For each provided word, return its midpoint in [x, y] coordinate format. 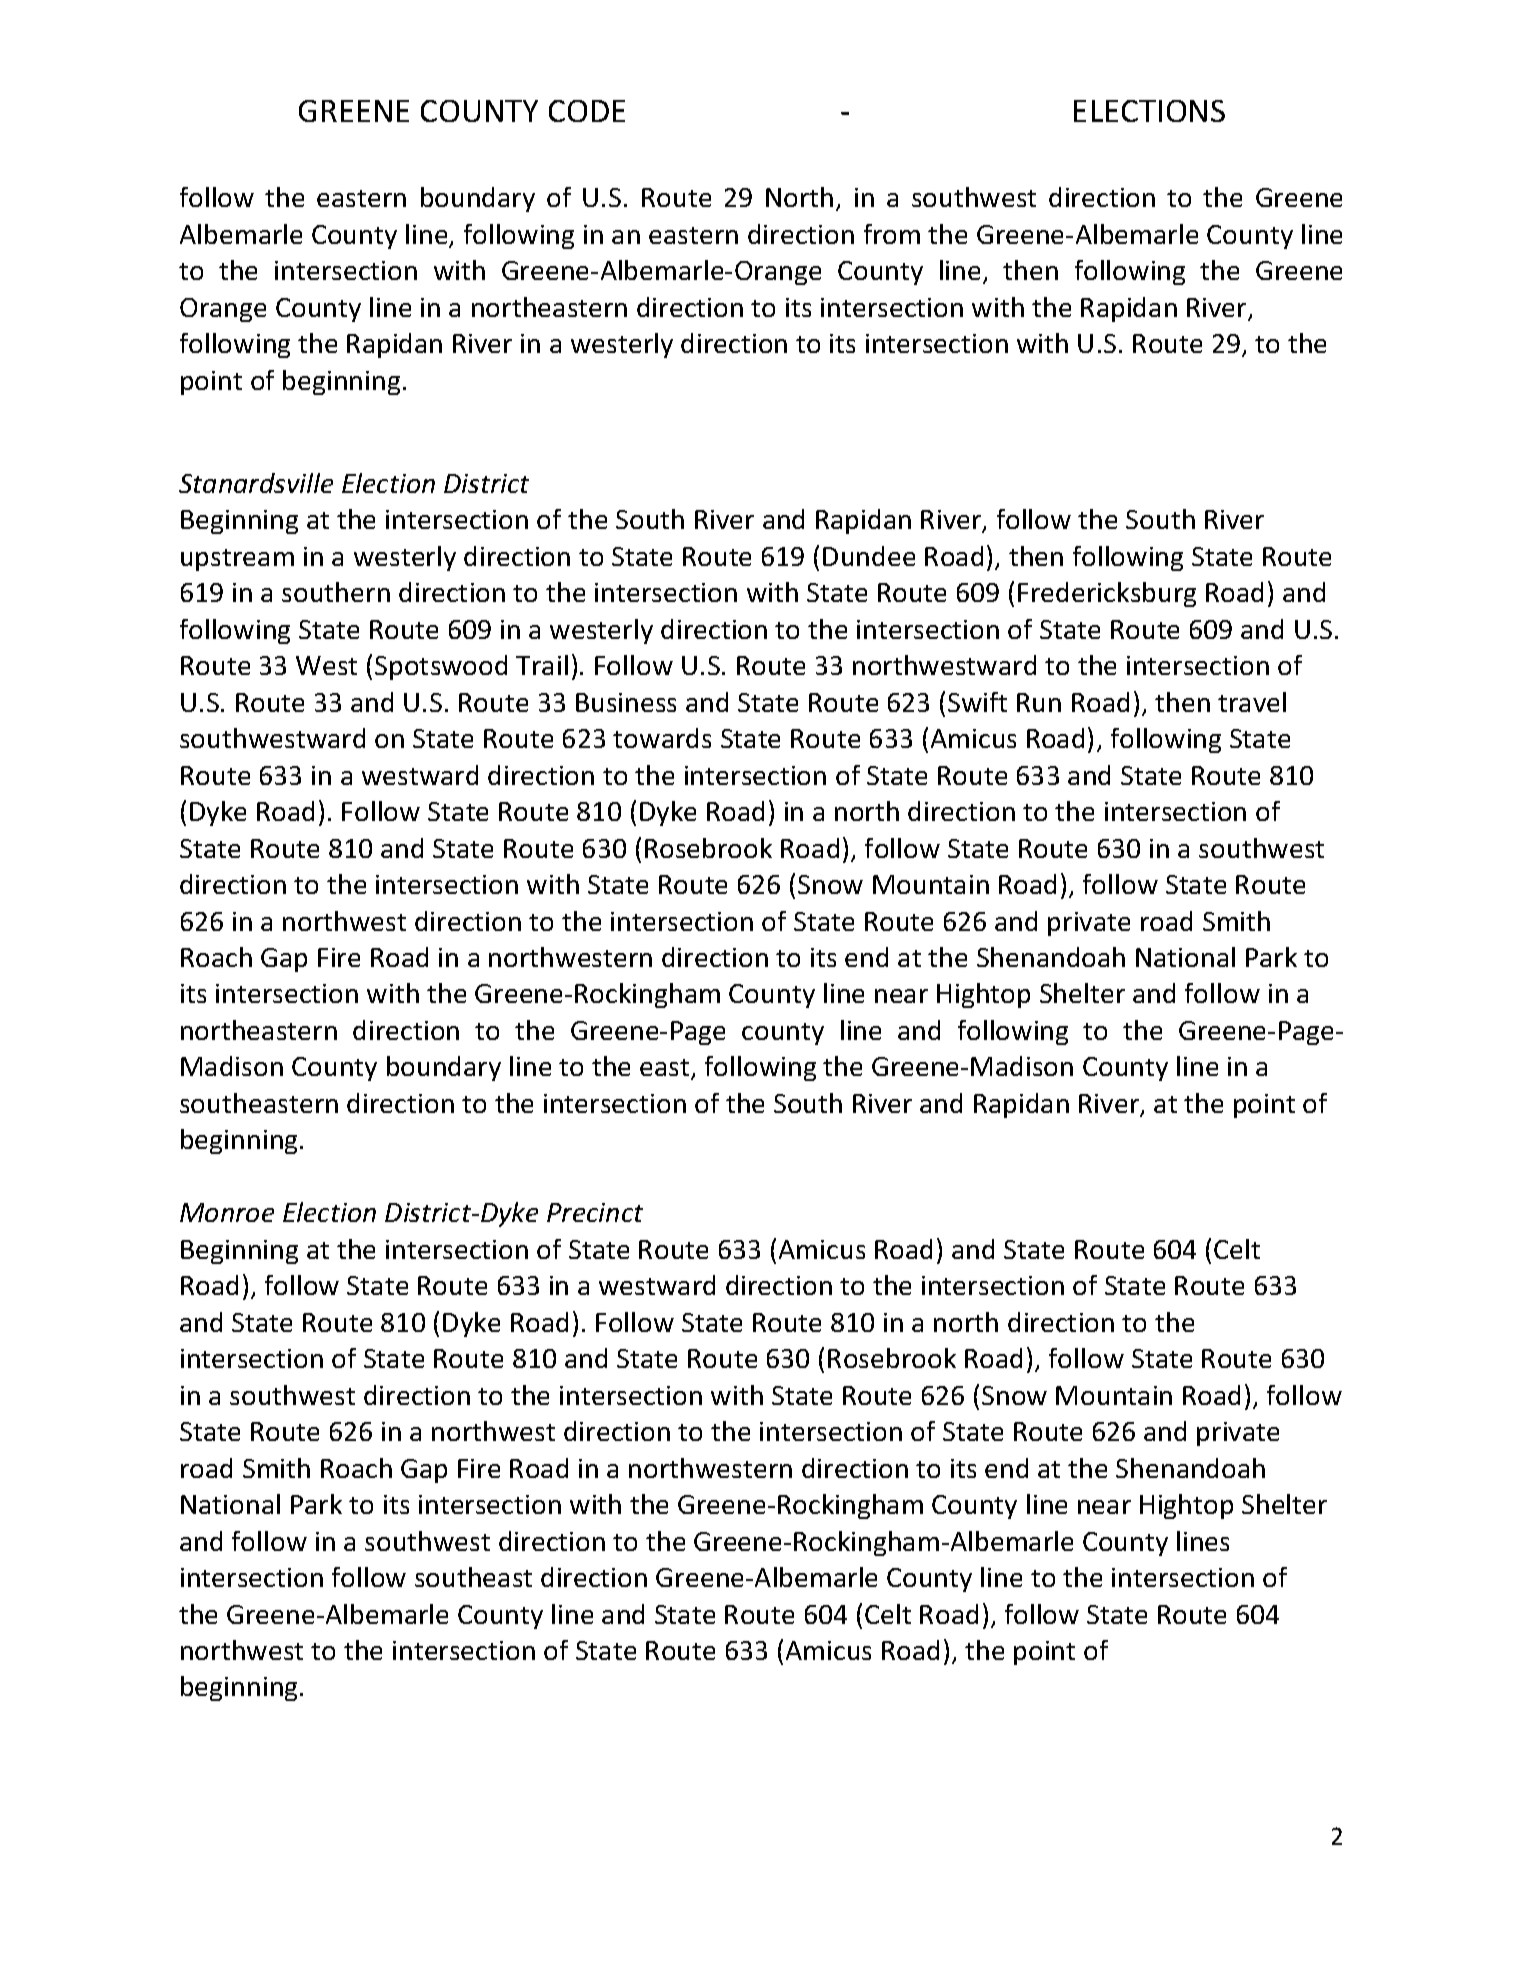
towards [662, 738]
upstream [237, 560]
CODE [587, 111]
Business [626, 702]
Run [1039, 702]
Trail [542, 665]
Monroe [227, 1212]
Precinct [595, 1212]
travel [1252, 702]
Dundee [869, 556]
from [892, 234]
